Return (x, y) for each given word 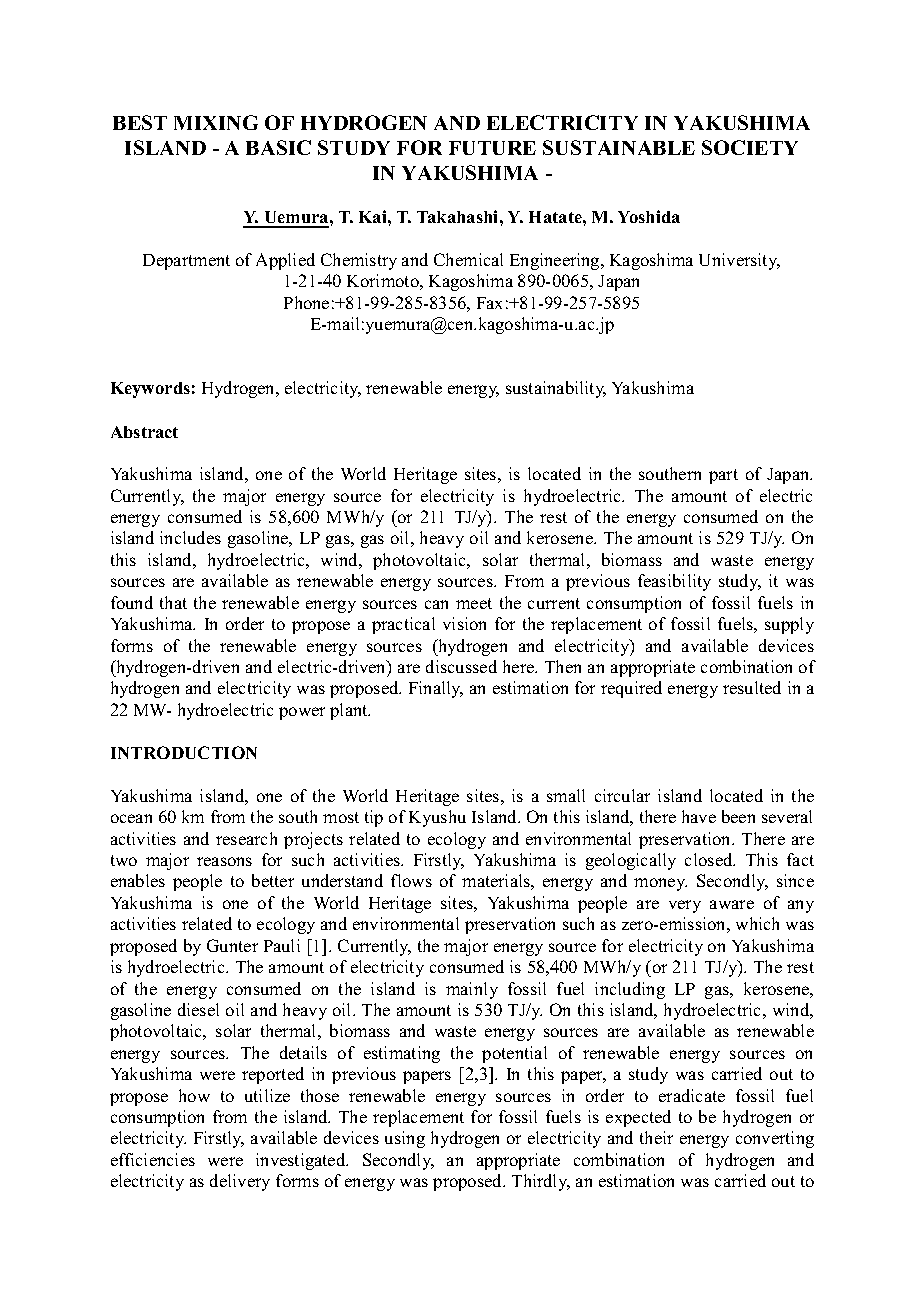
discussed (461, 666)
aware (732, 904)
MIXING (216, 122)
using (405, 1139)
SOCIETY (750, 147)
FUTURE (492, 148)
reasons (224, 861)
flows (411, 880)
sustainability (556, 389)
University (739, 261)
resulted (752, 687)
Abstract (144, 432)
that (173, 602)
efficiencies (153, 1159)
